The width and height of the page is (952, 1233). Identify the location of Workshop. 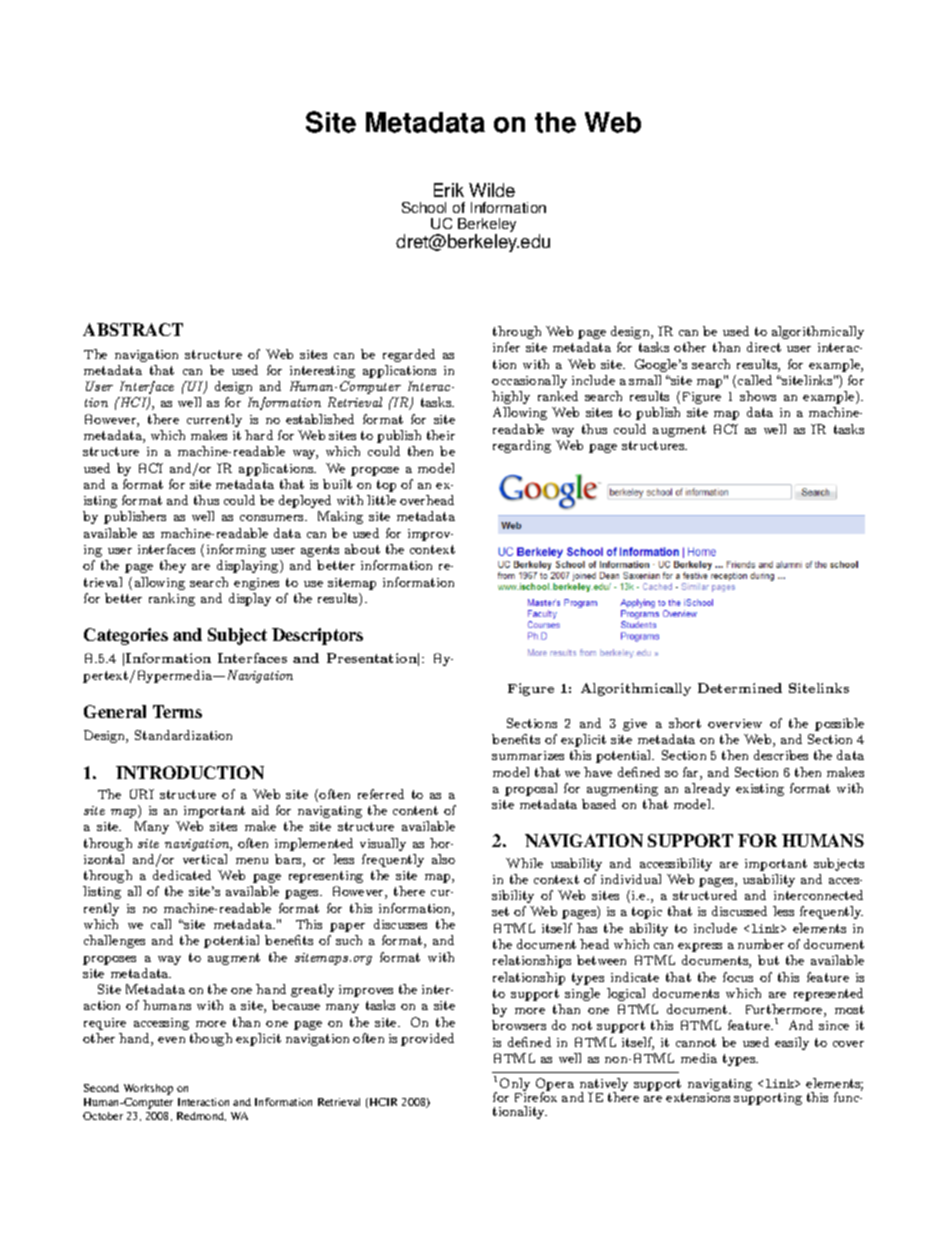
(148, 1089).
